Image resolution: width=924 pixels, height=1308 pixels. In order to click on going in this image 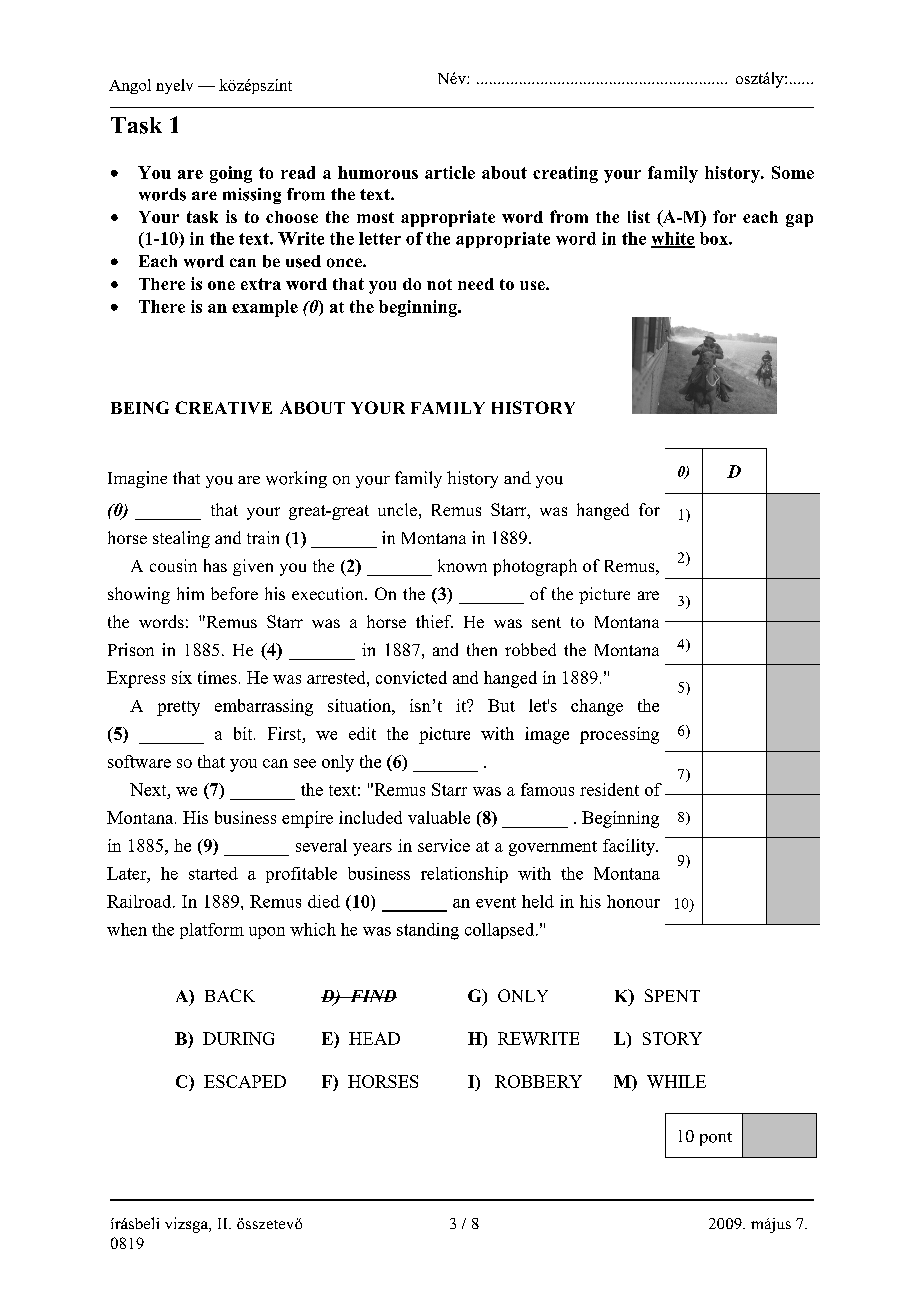, I will do `click(231, 174)`.
